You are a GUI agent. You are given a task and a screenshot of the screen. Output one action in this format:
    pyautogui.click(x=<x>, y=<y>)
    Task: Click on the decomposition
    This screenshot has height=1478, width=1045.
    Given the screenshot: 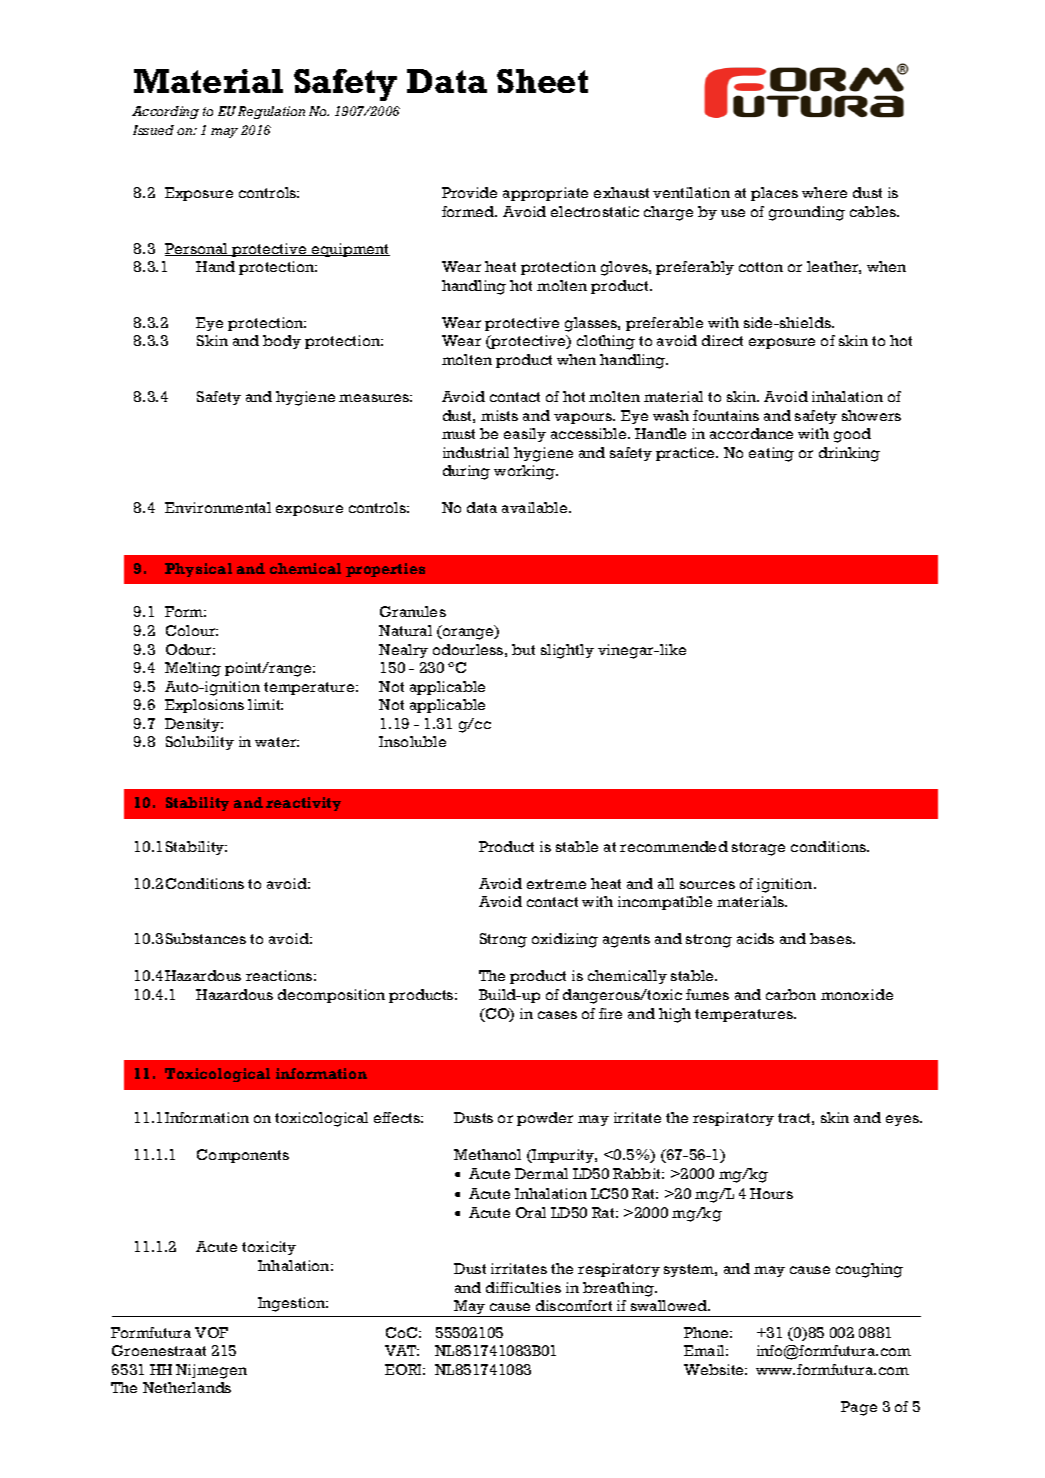 What is the action you would take?
    pyautogui.click(x=331, y=996)
